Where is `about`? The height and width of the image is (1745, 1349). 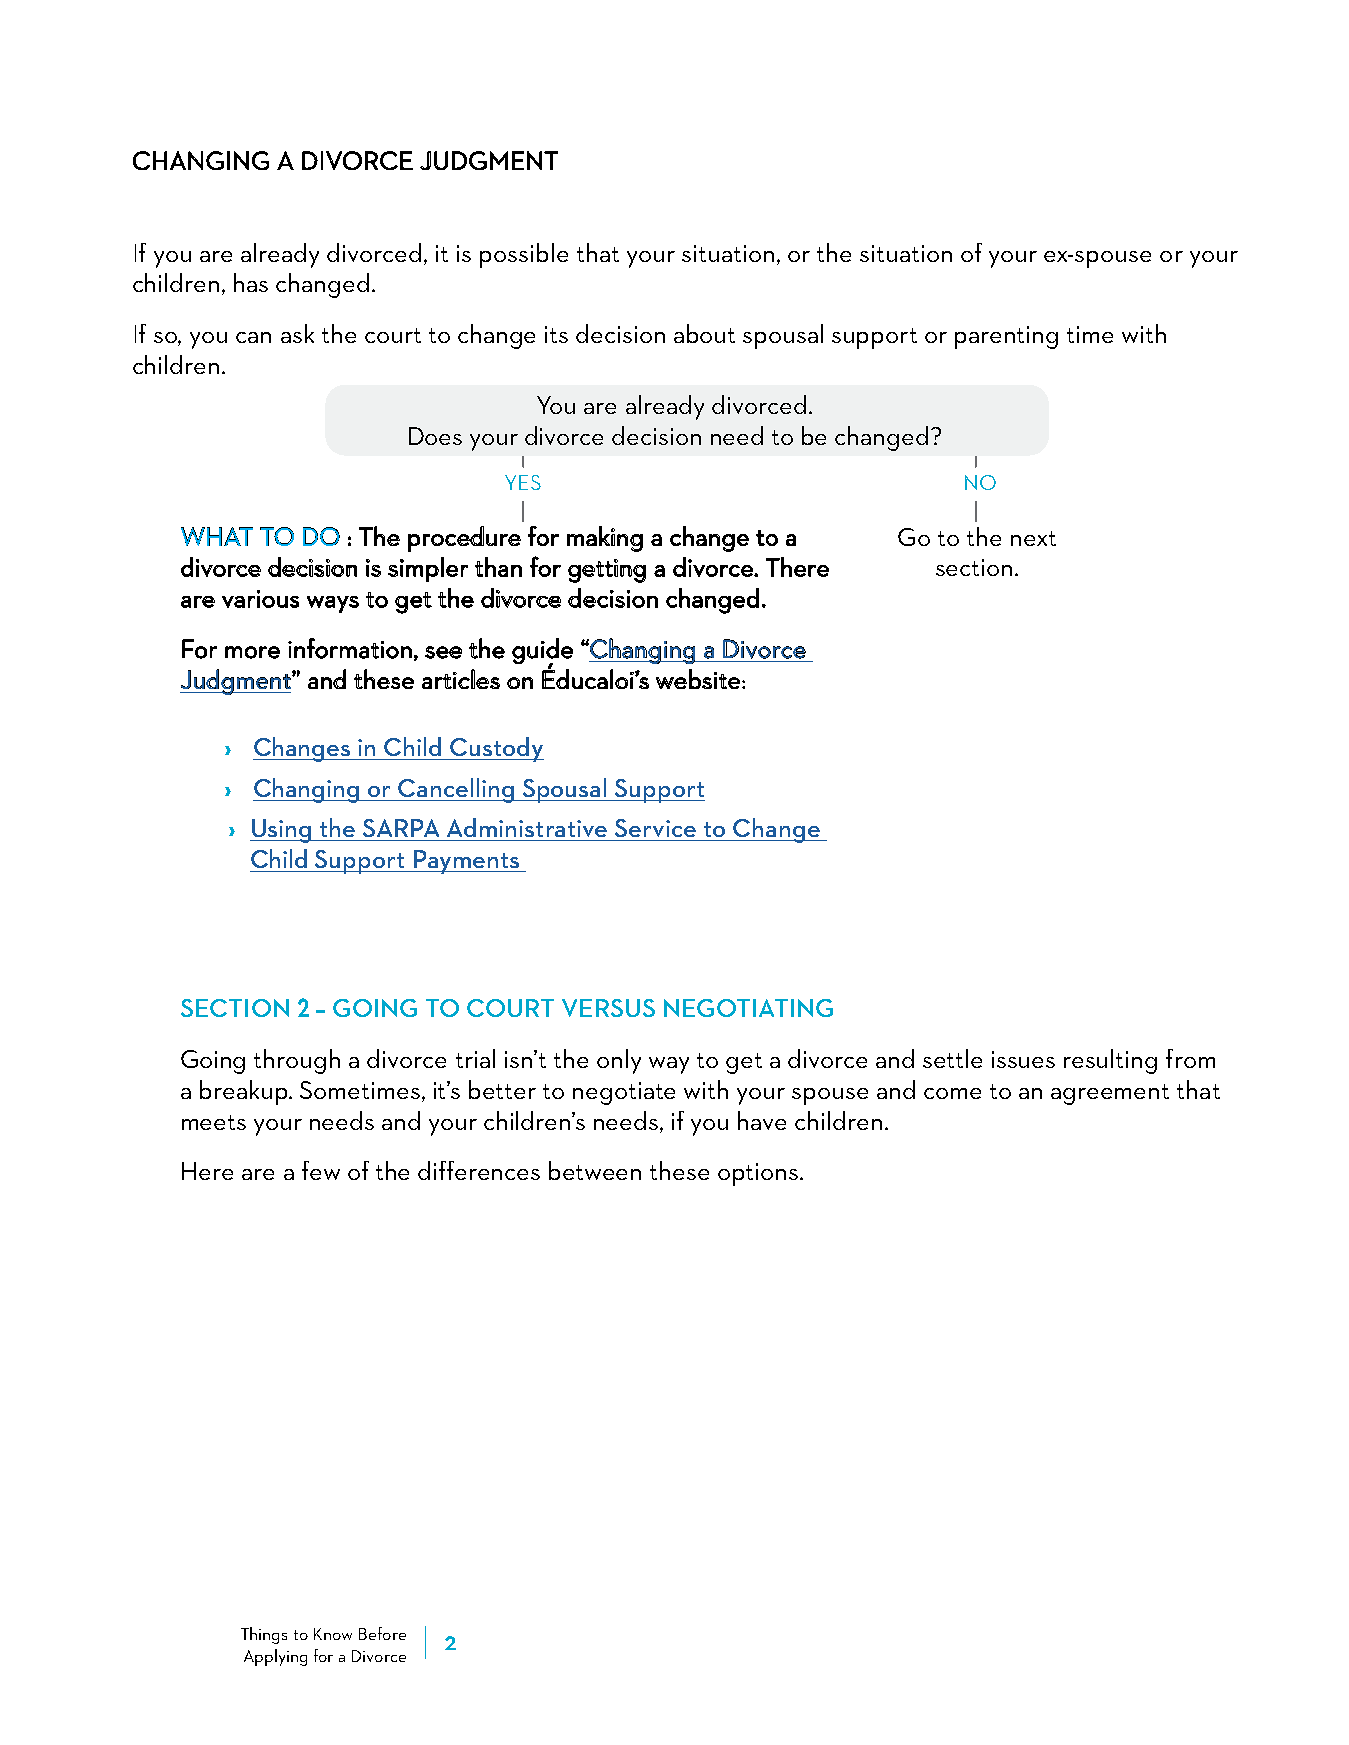
about is located at coordinates (704, 333).
